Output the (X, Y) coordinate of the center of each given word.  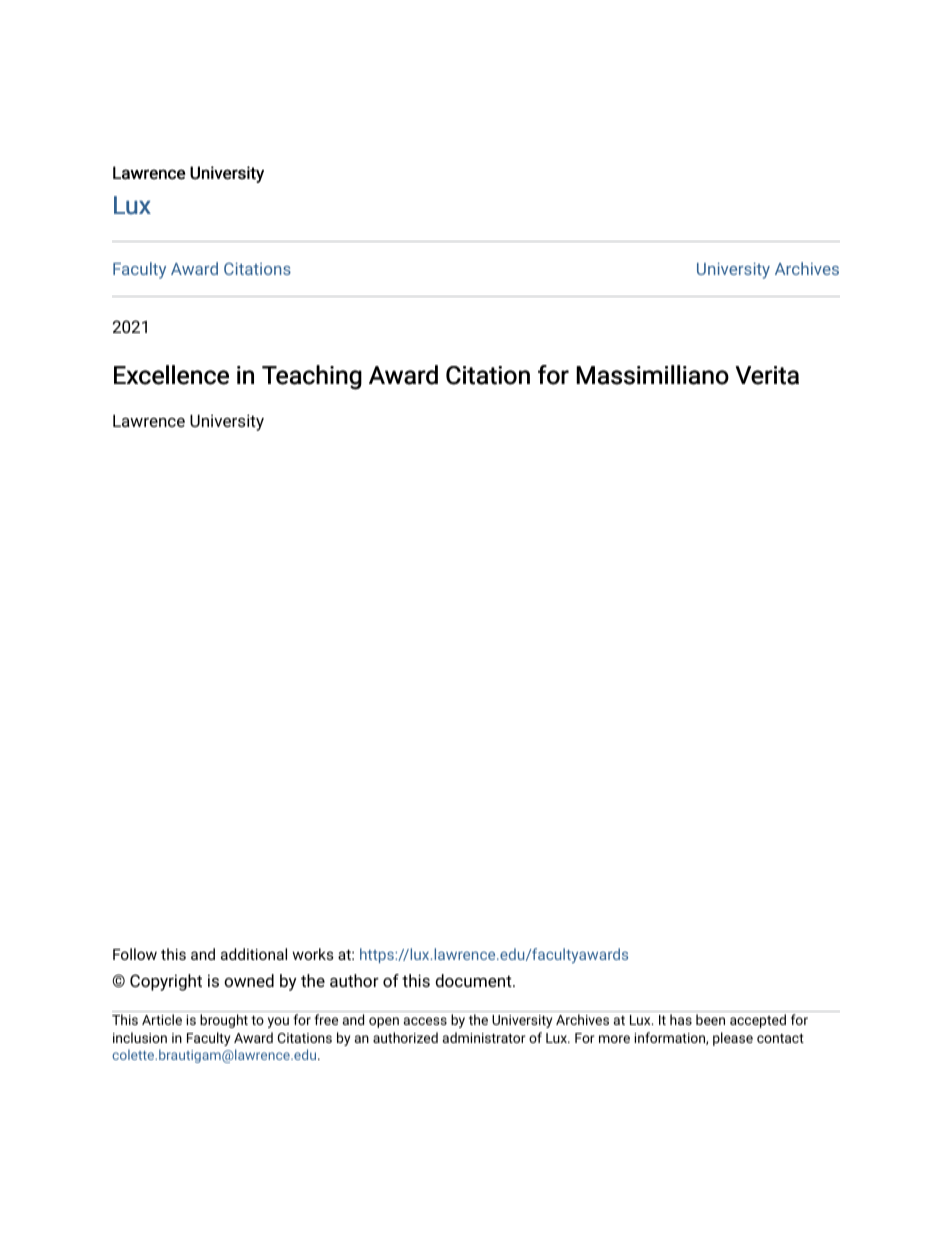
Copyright (166, 982)
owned (249, 980)
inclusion (140, 1037)
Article (162, 1019)
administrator (484, 1037)
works (313, 954)
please (733, 1039)
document (474, 980)
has (681, 1019)
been (710, 1019)
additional (254, 954)
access (425, 1021)
